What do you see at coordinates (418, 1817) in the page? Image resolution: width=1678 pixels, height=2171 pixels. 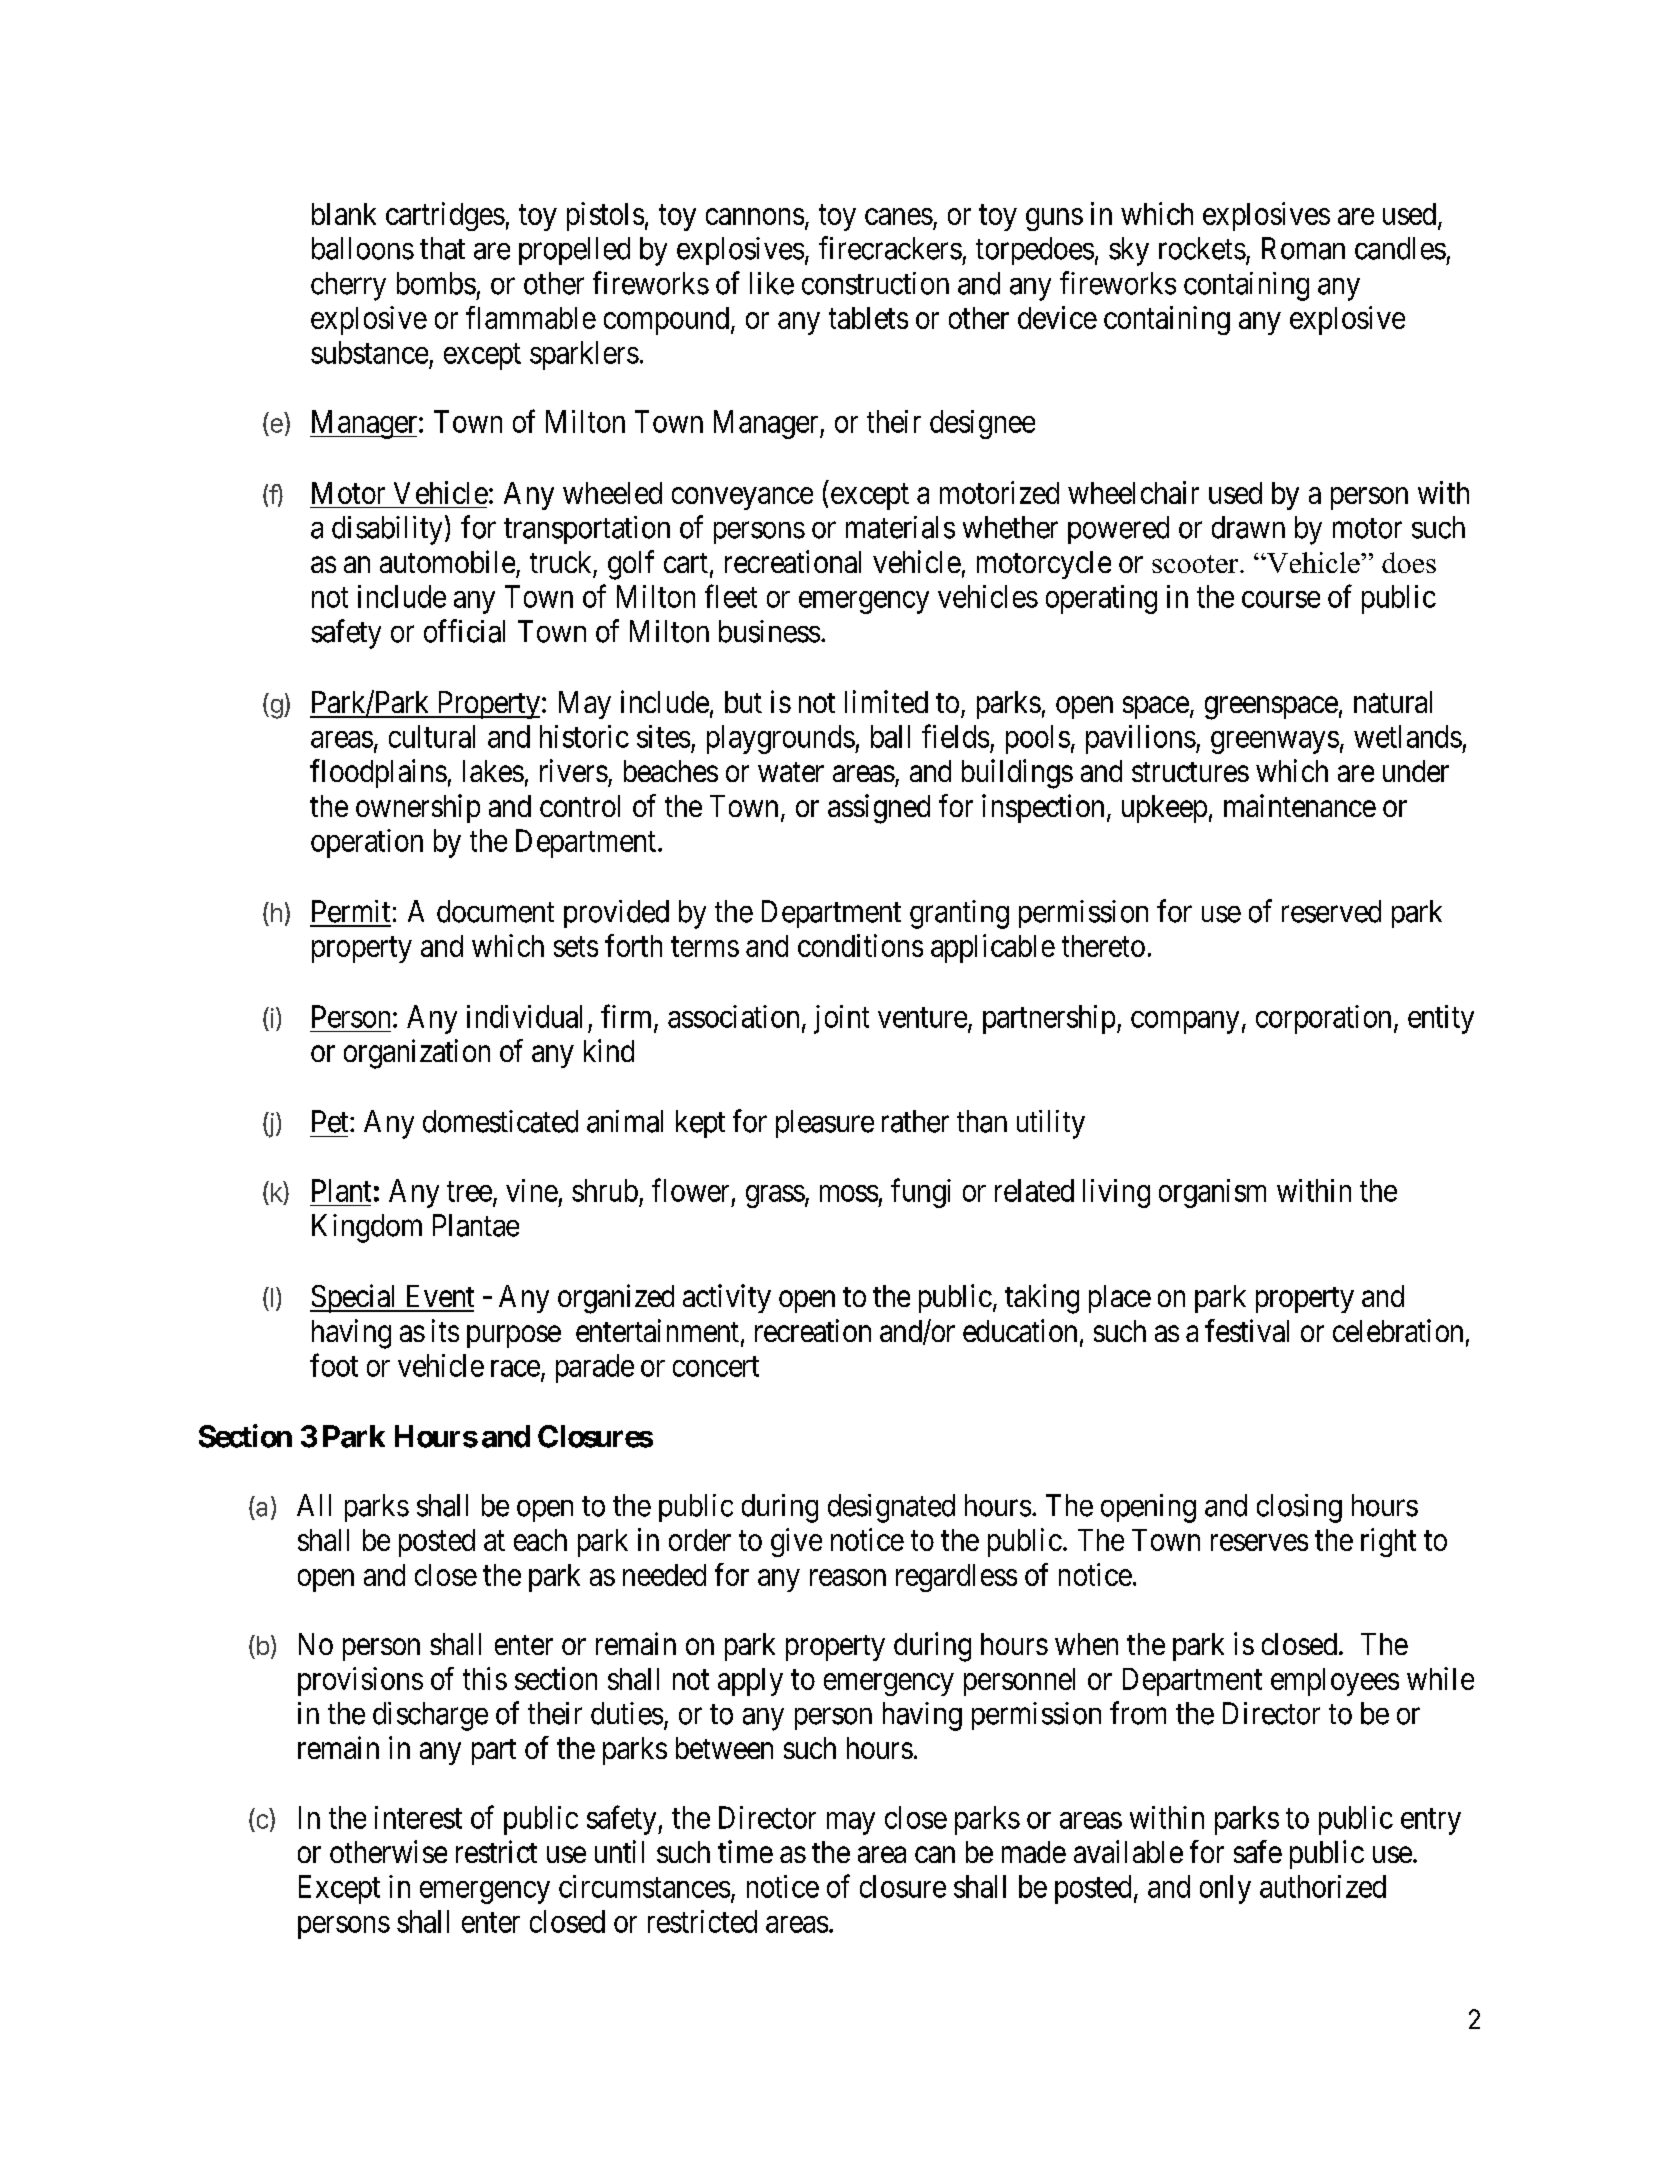 I see `interest` at bounding box center [418, 1817].
